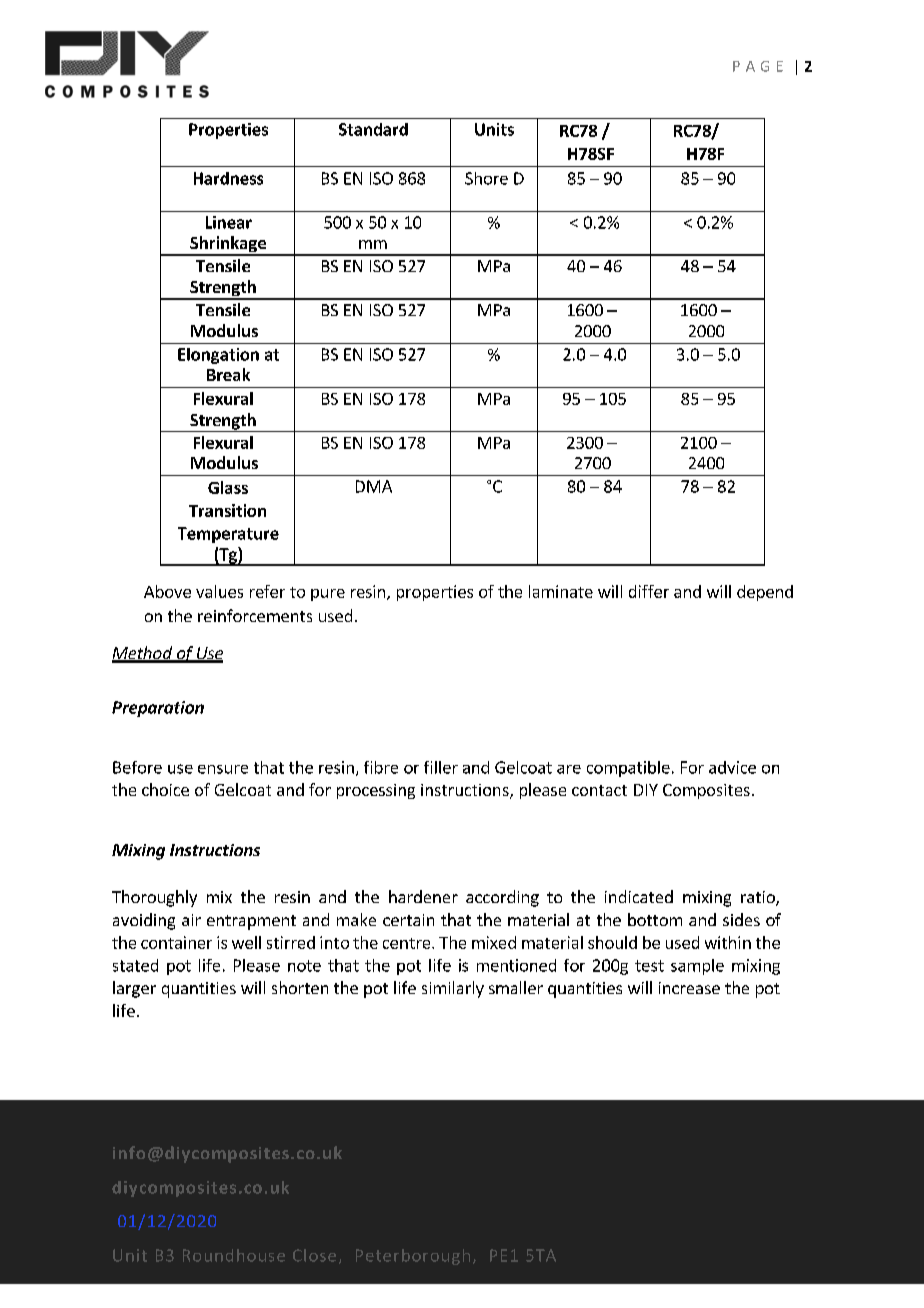 This image has height=1308, width=924. Describe the element at coordinates (228, 178) in the image. I see `Hardness` at that location.
